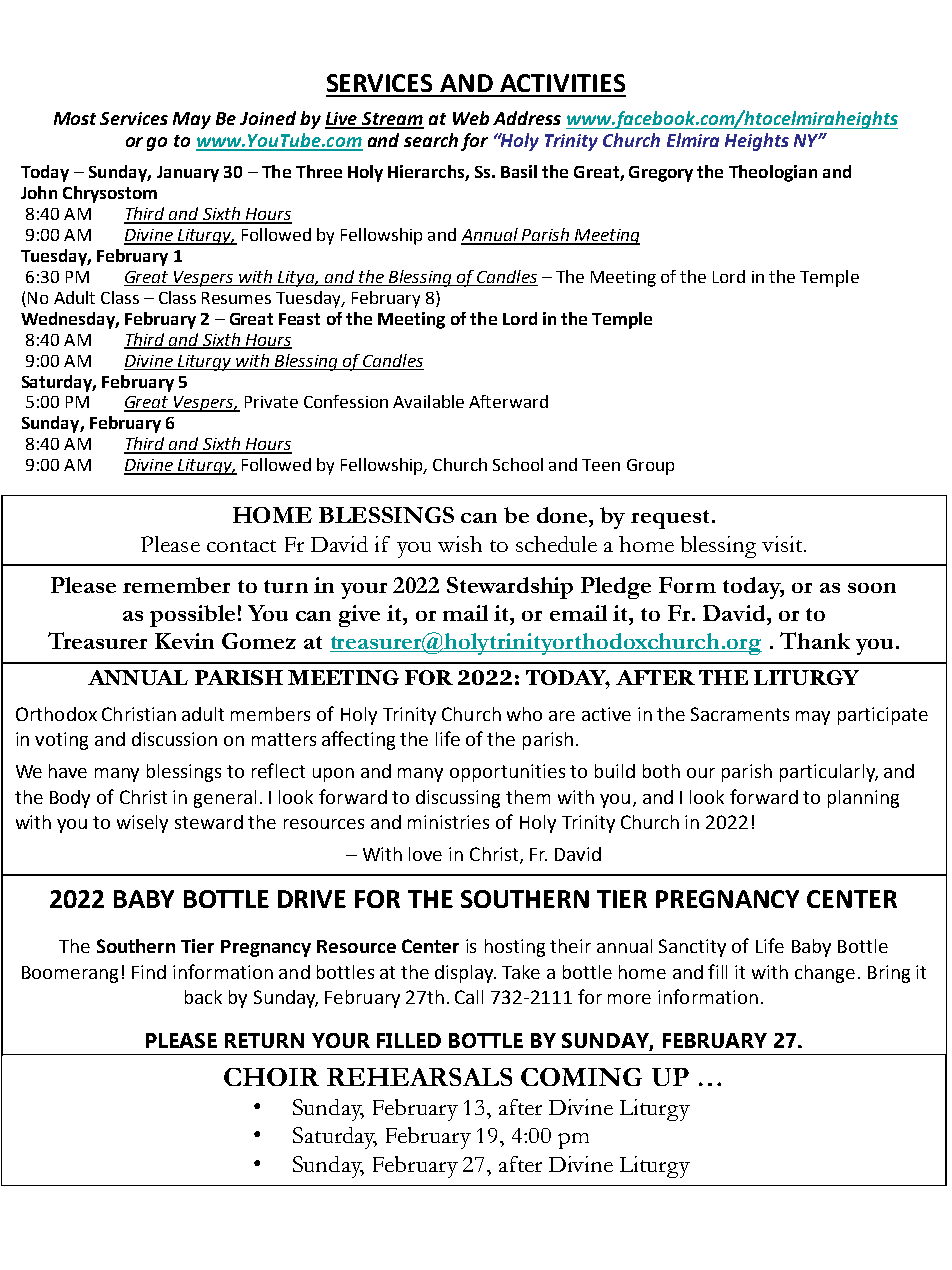  What do you see at coordinates (236, 298) in the screenshot?
I see `Resumes` at bounding box center [236, 298].
